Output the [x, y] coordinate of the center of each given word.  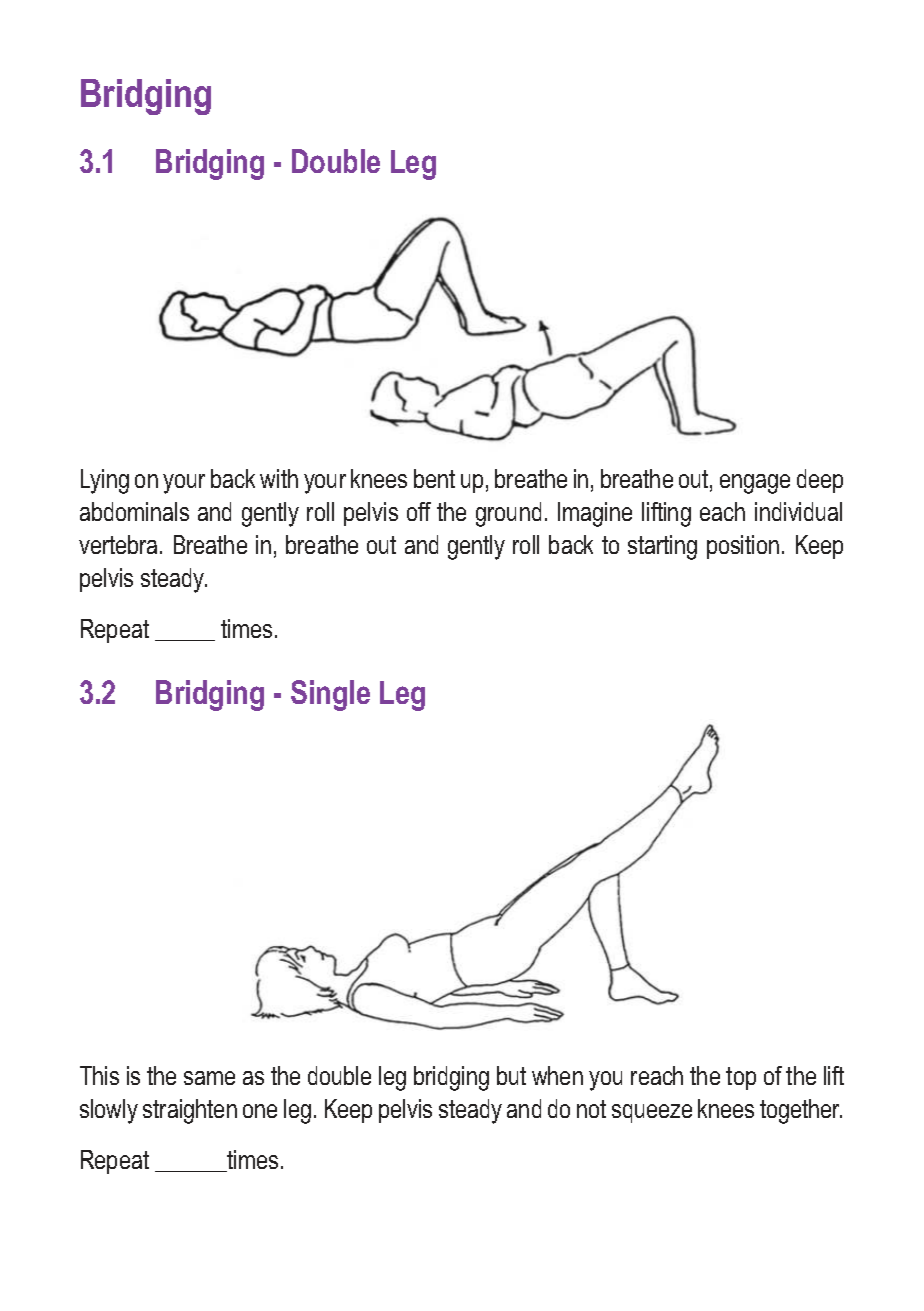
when [557, 1075]
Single [330, 695]
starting [662, 547]
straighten [190, 1111]
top [741, 1078]
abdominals [134, 511]
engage [755, 484]
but [511, 1075]
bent [434, 478]
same [209, 1078]
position [743, 547]
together [801, 1111]
